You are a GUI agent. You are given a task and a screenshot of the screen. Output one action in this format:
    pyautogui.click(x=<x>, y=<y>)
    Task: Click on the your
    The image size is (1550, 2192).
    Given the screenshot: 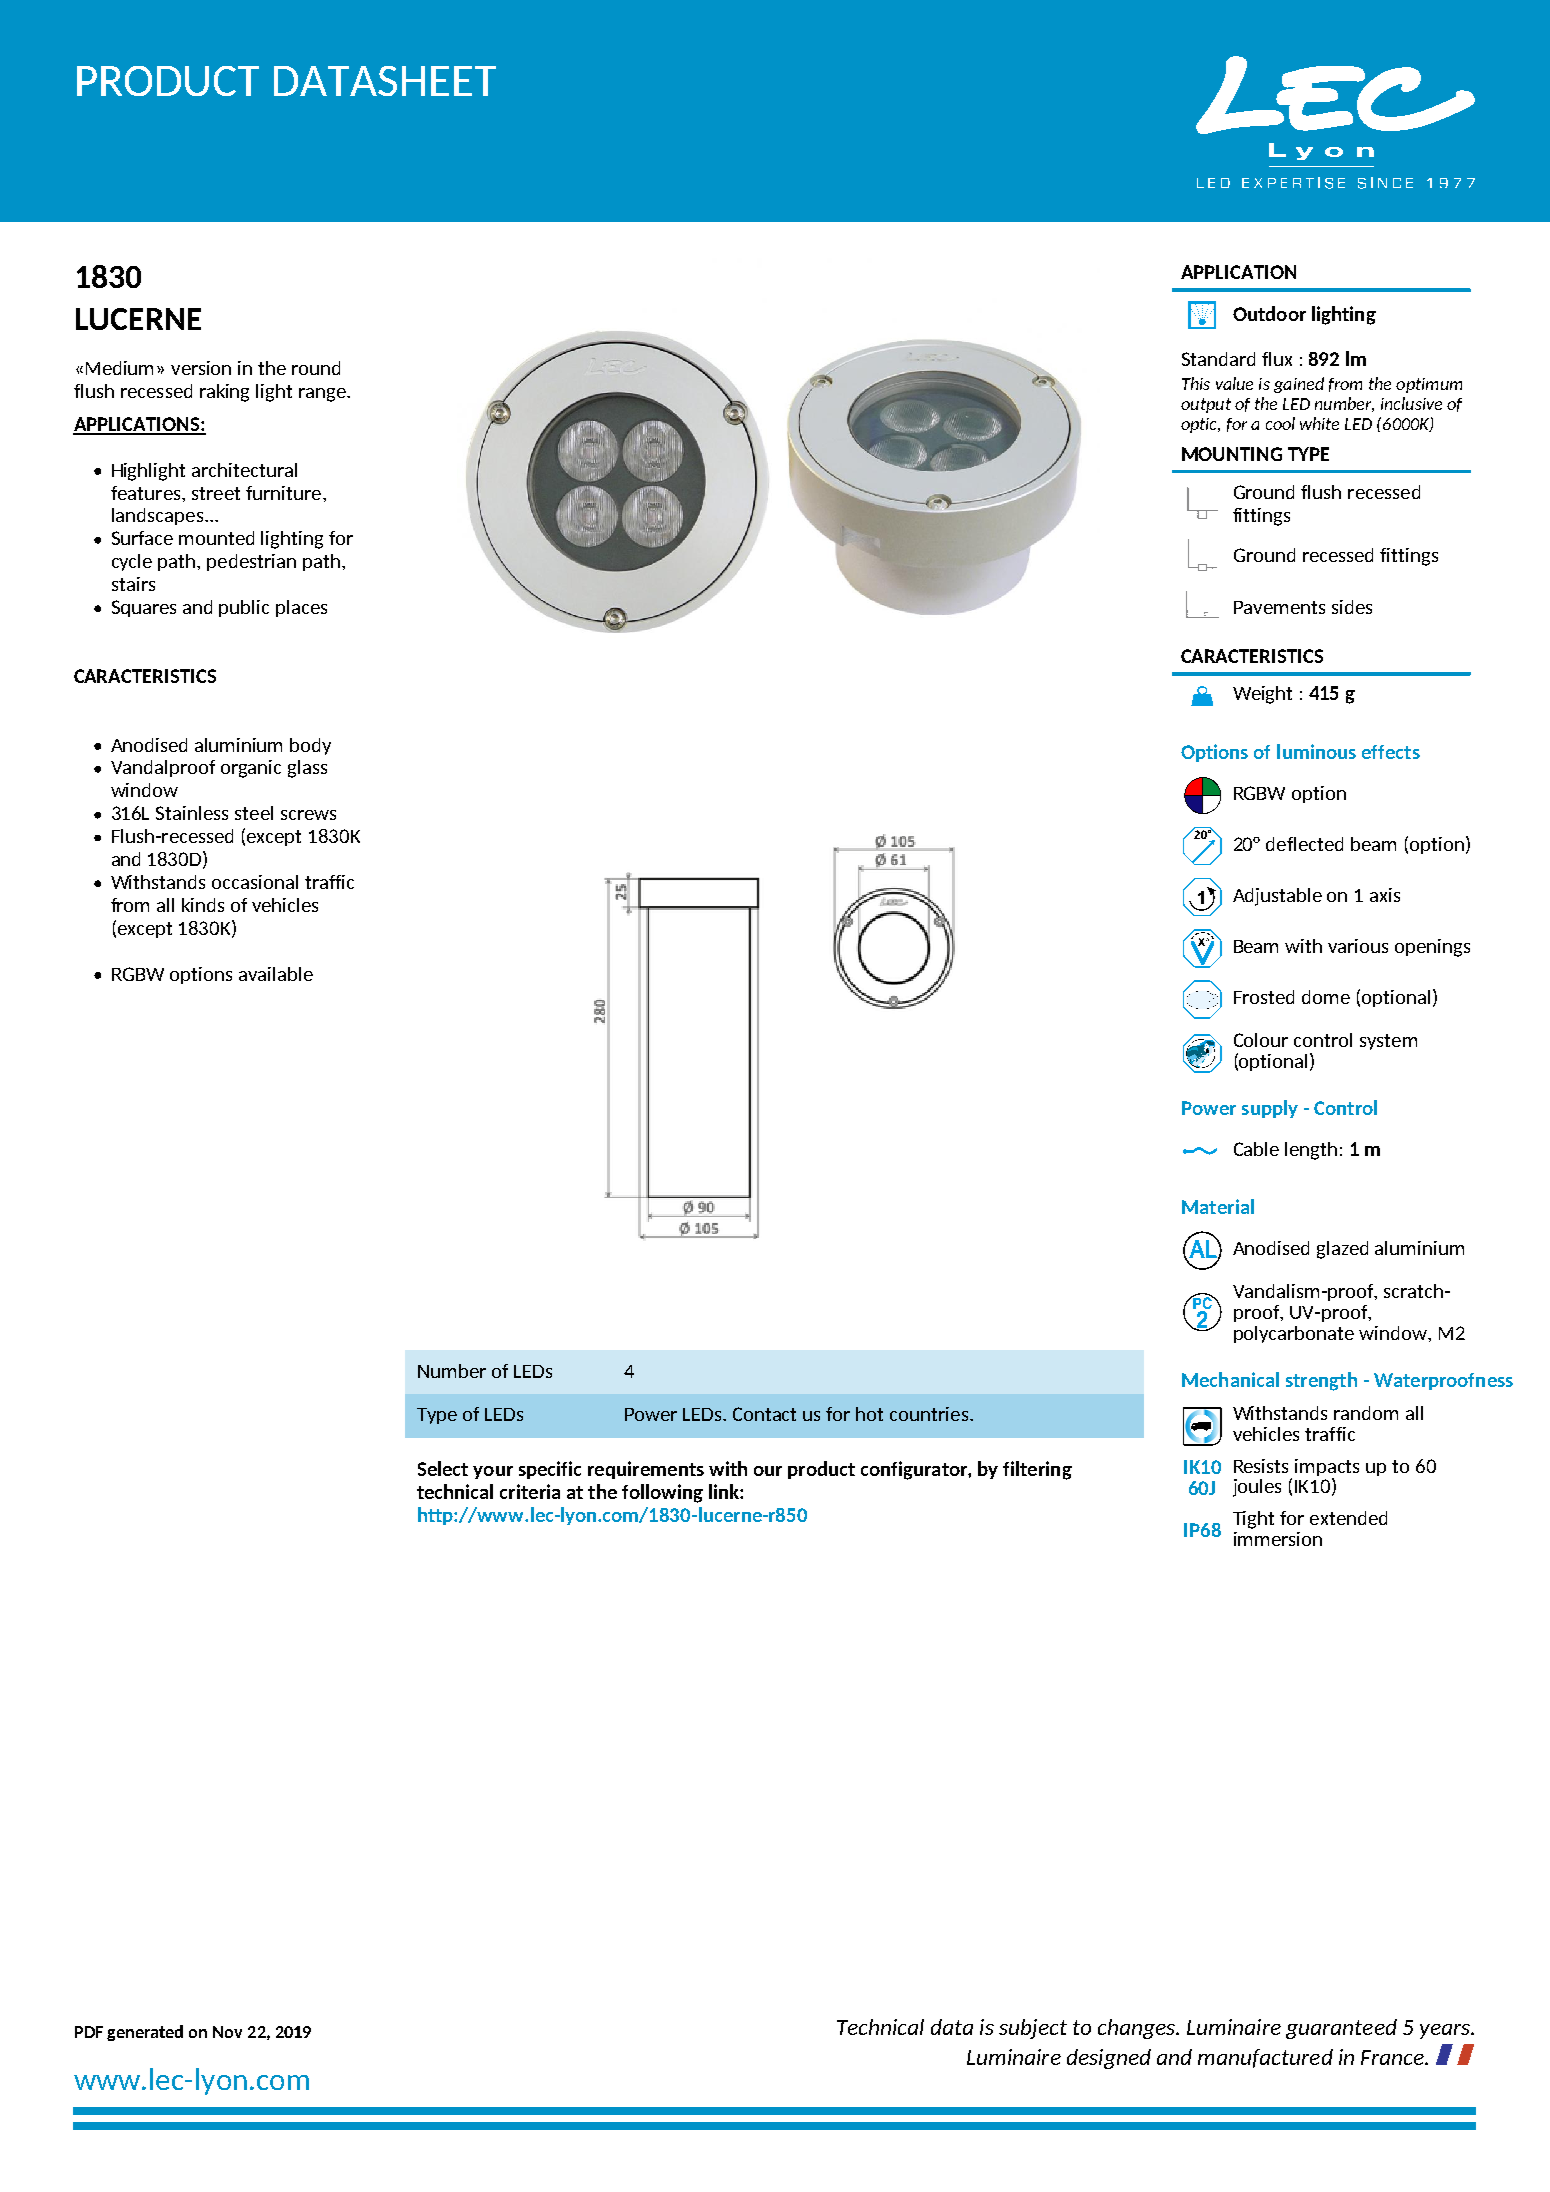 What is the action you would take?
    pyautogui.click(x=493, y=1472)
